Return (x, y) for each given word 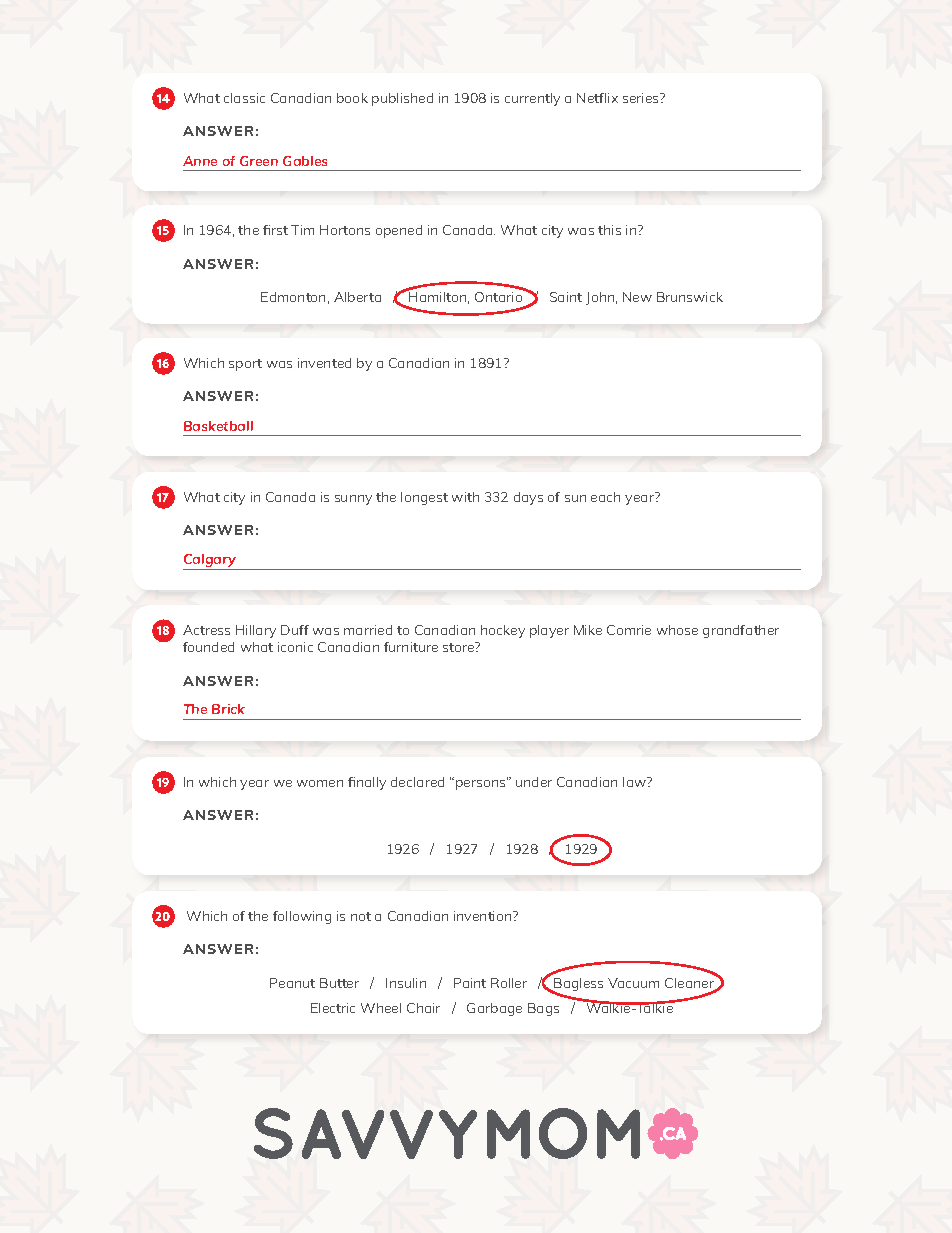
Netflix (597, 98)
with (465, 497)
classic (244, 98)
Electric (333, 1008)
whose (677, 630)
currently (532, 99)
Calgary (211, 562)
